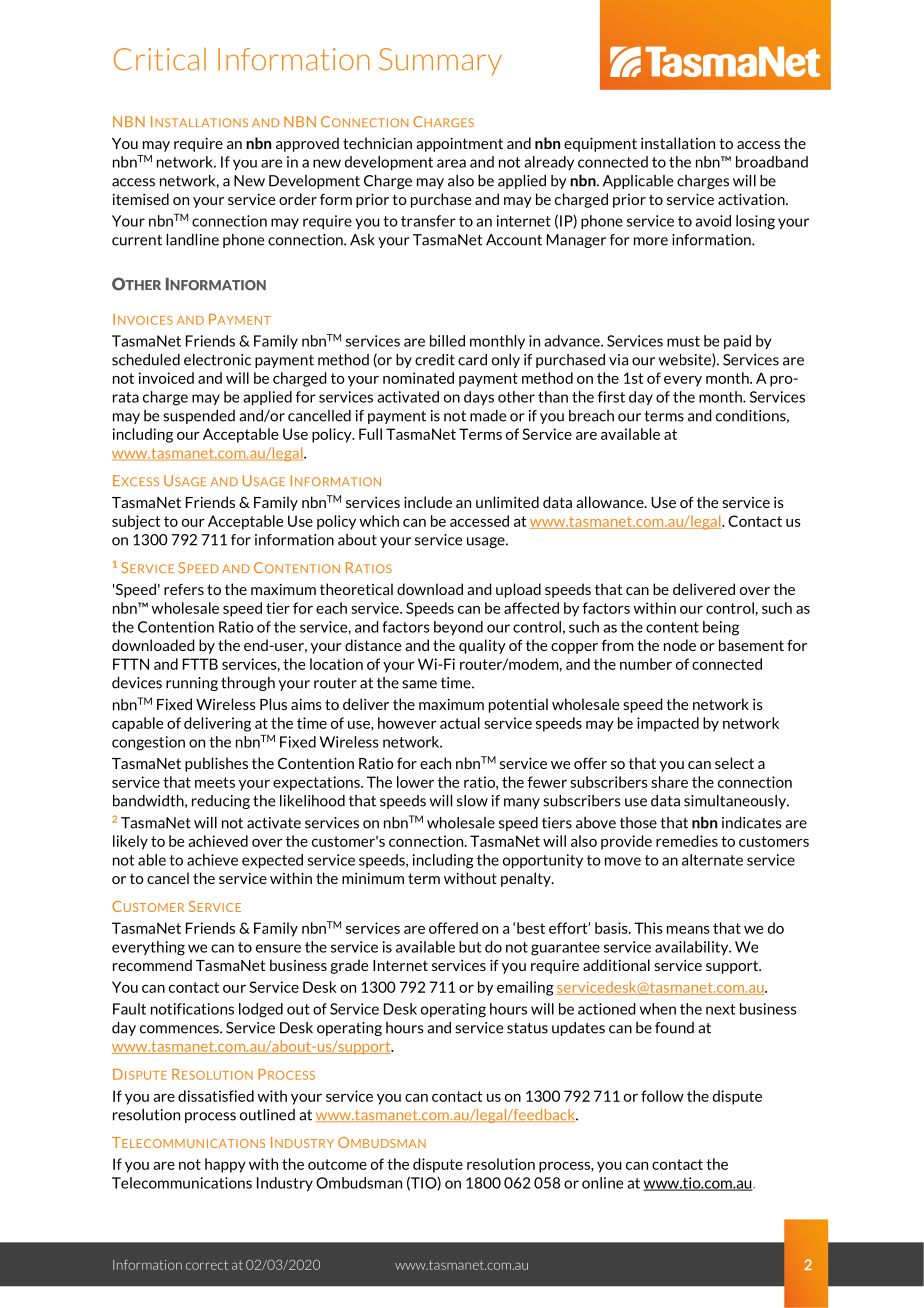  I want to click on suspended, so click(199, 417).
